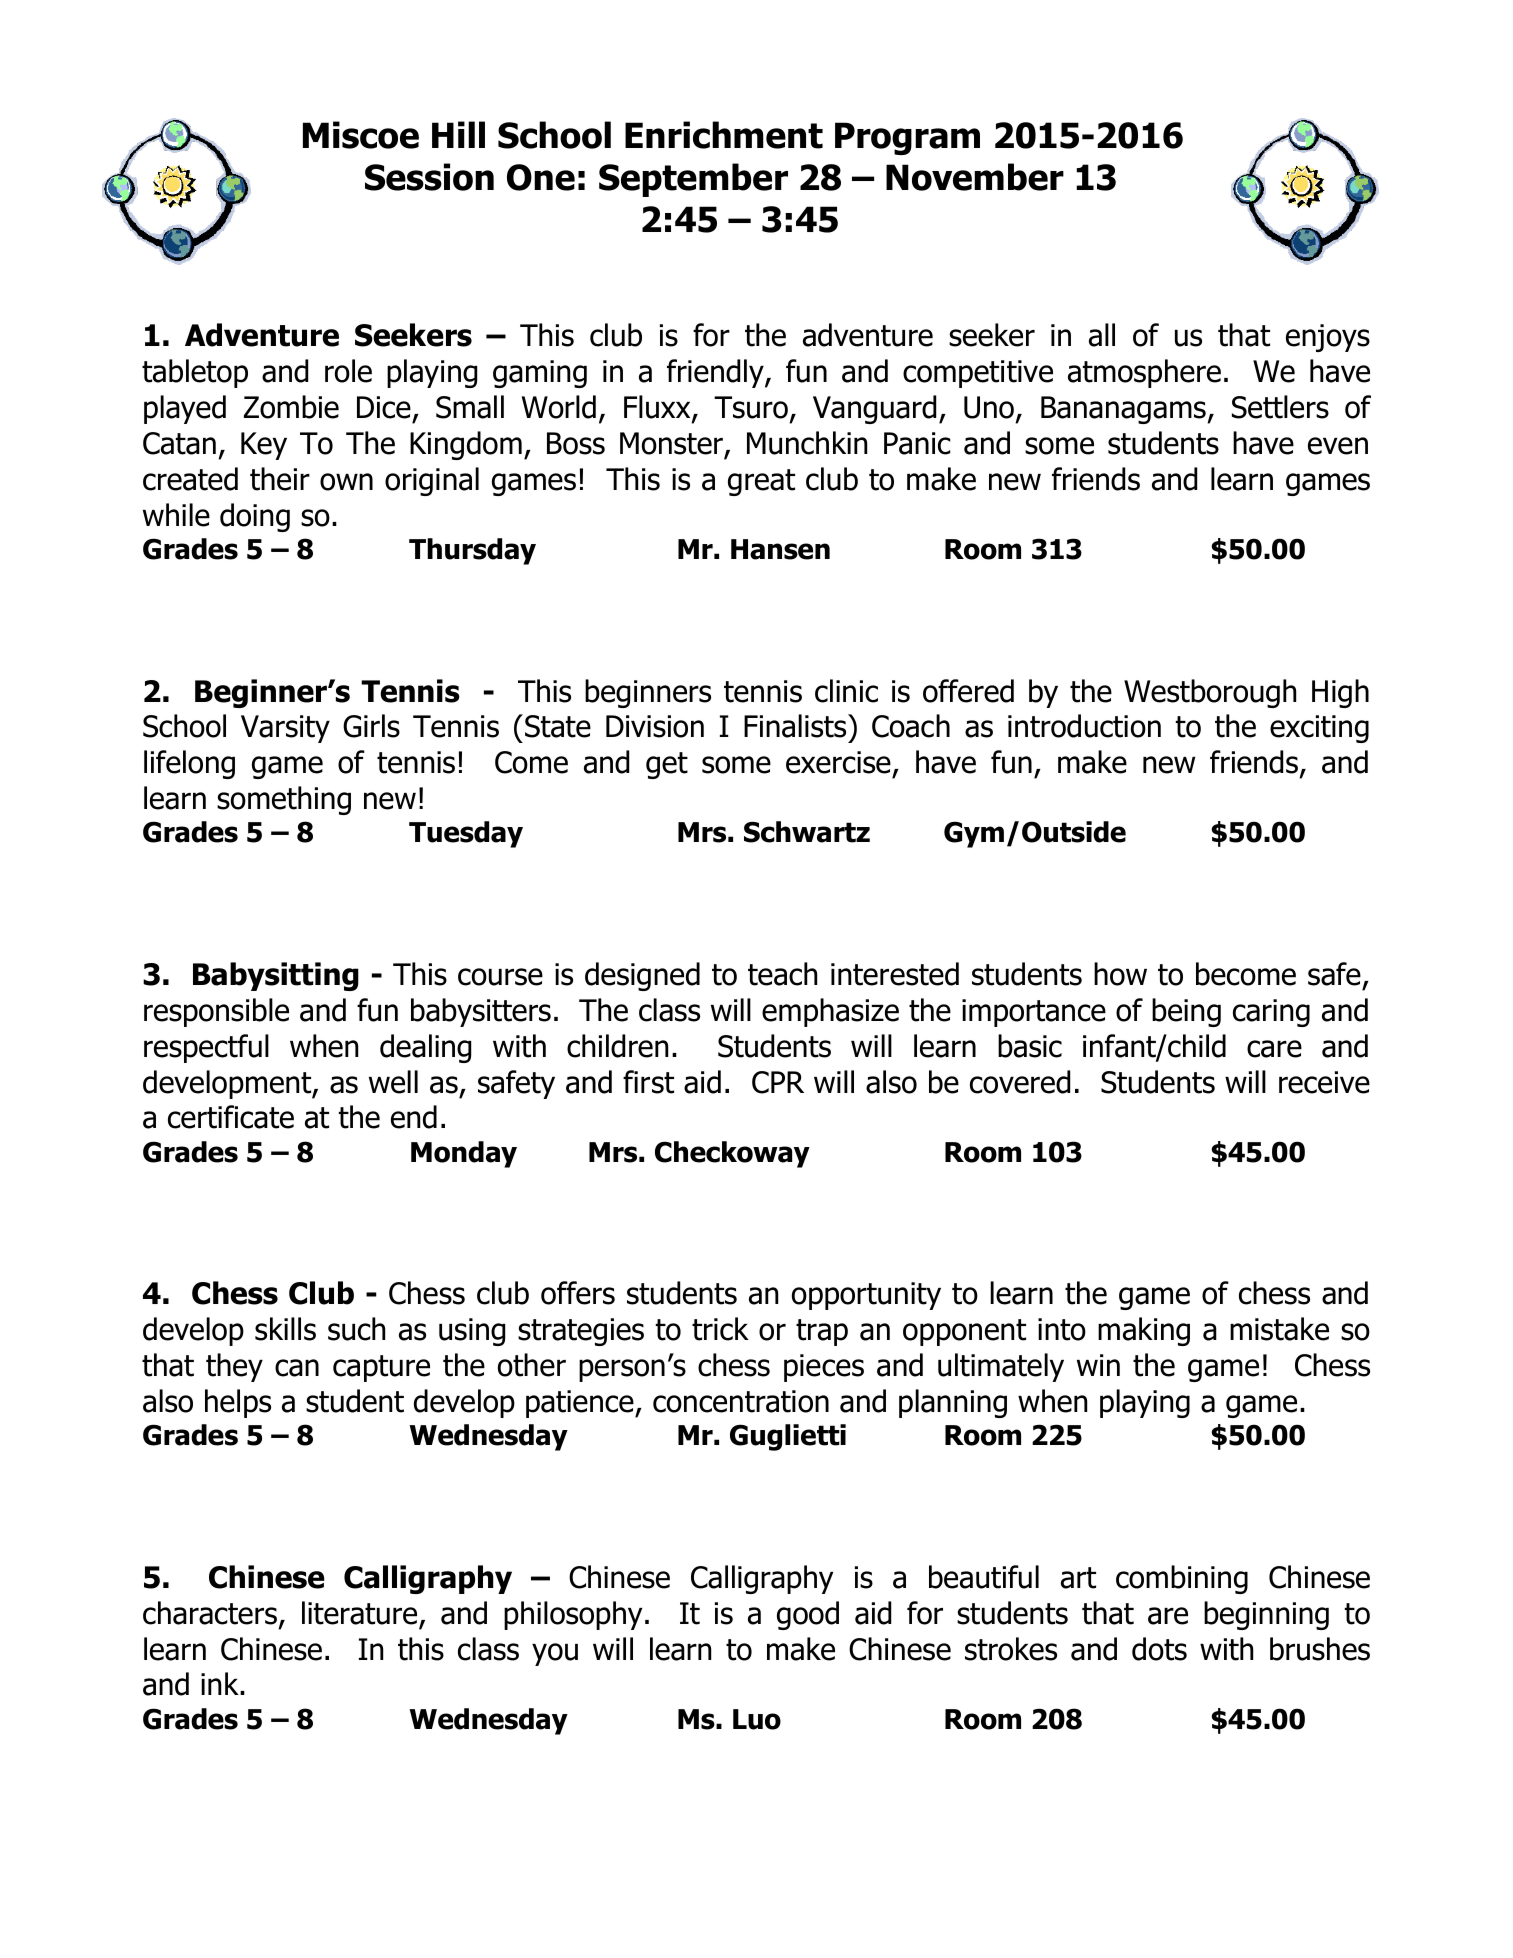  I want to click on Finalists, so click(796, 726).
